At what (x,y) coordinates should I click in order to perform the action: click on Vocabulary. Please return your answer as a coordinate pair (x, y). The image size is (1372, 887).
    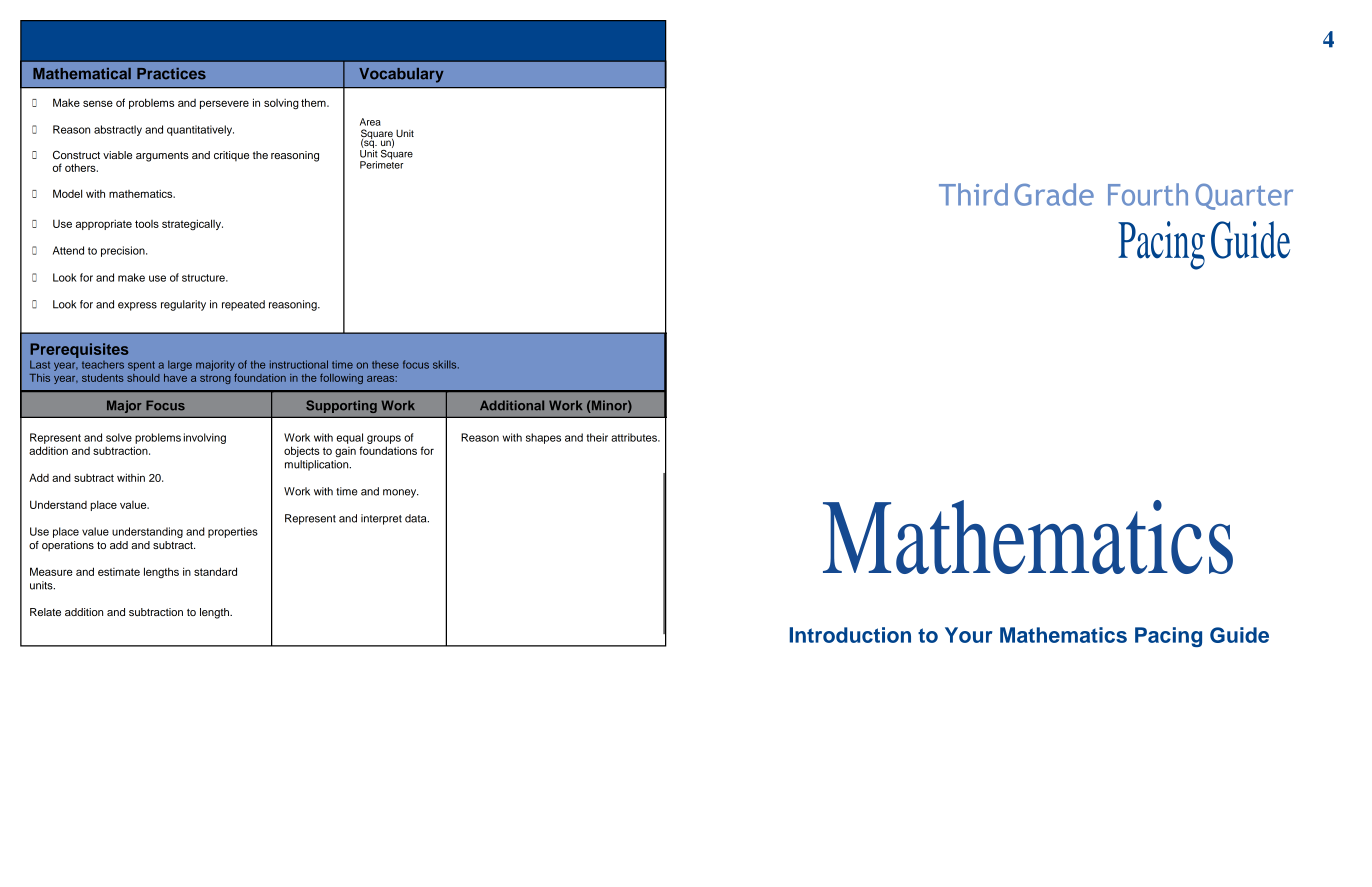
    Looking at the image, I should click on (401, 75).
